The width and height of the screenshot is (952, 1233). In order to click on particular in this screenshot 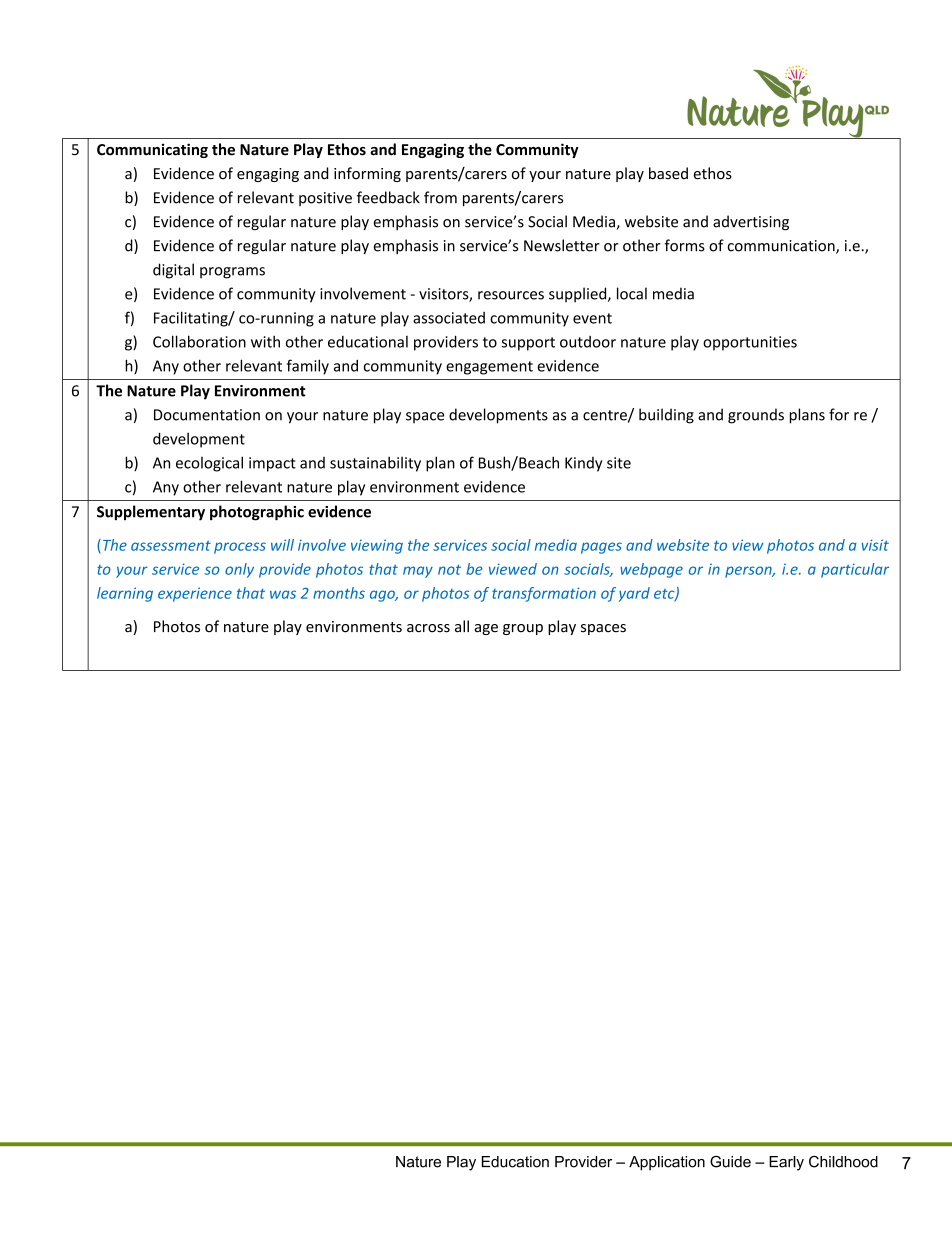, I will do `click(855, 570)`.
